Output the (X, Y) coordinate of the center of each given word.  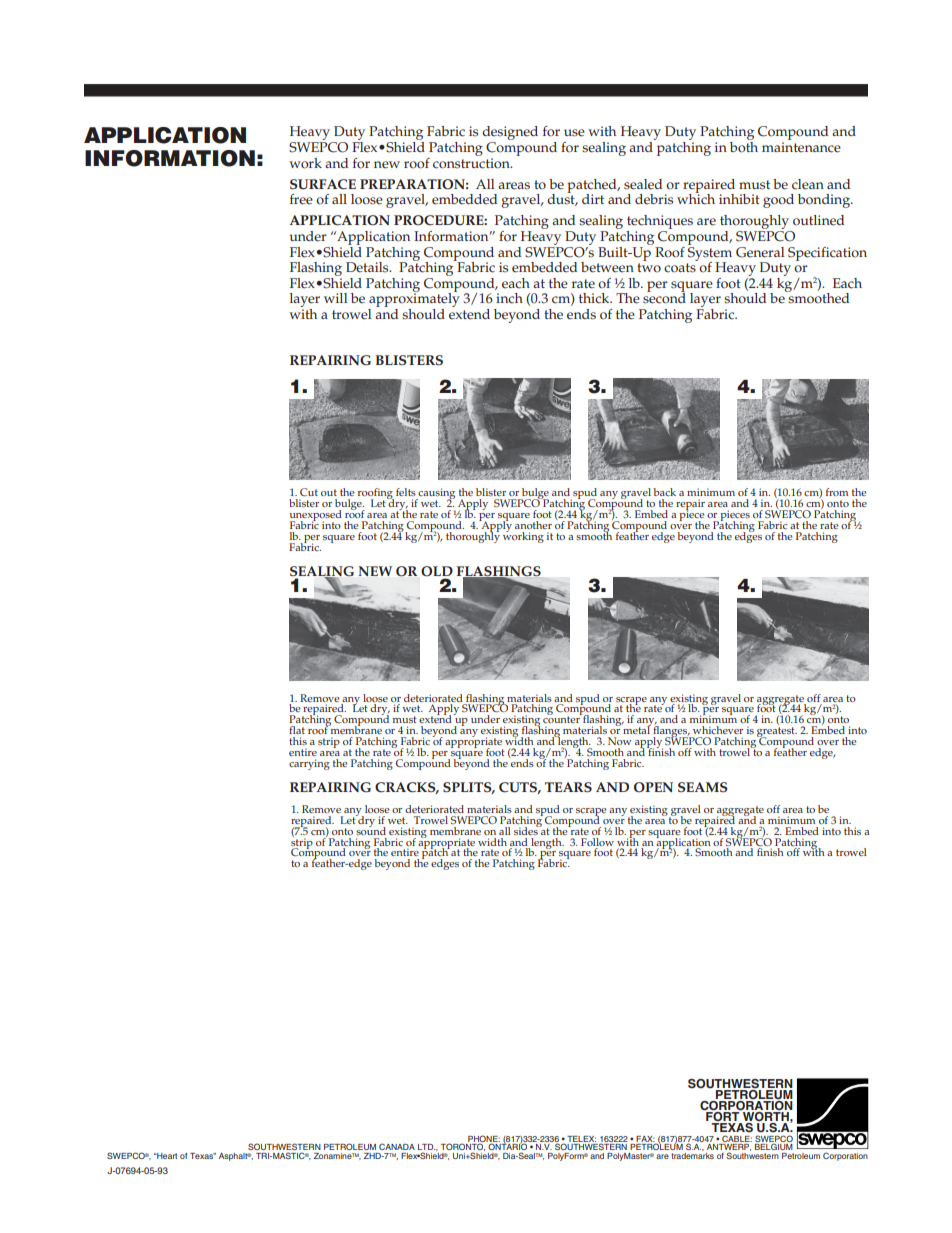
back (664, 492)
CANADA (397, 1146)
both (744, 146)
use (574, 133)
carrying (309, 764)
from (837, 492)
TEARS (568, 787)
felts (406, 492)
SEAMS (702, 787)
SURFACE (323, 184)
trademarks (692, 1156)
